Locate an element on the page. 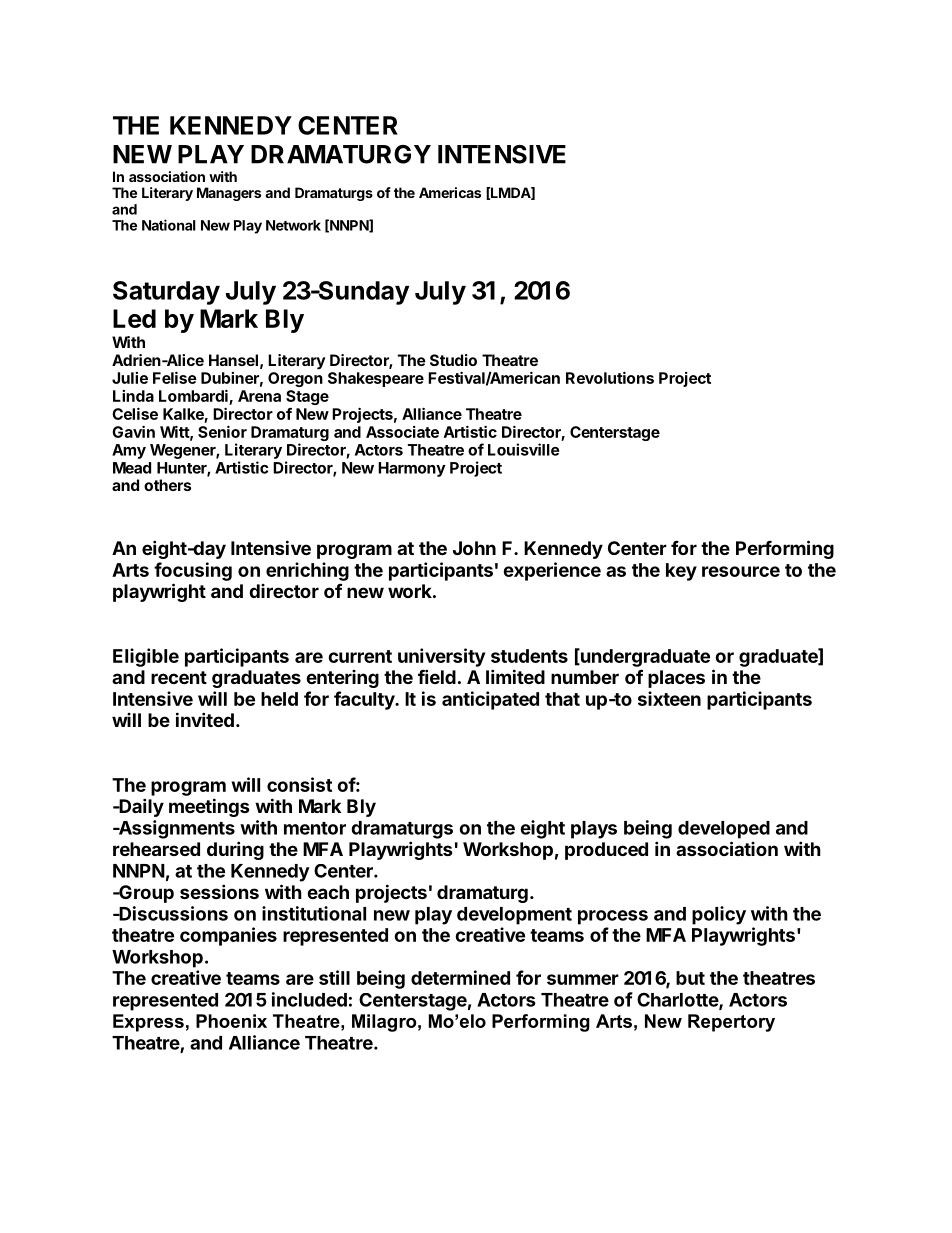 Image resolution: width=952 pixels, height=1233 pixels. Charlotte is located at coordinates (678, 1000).
